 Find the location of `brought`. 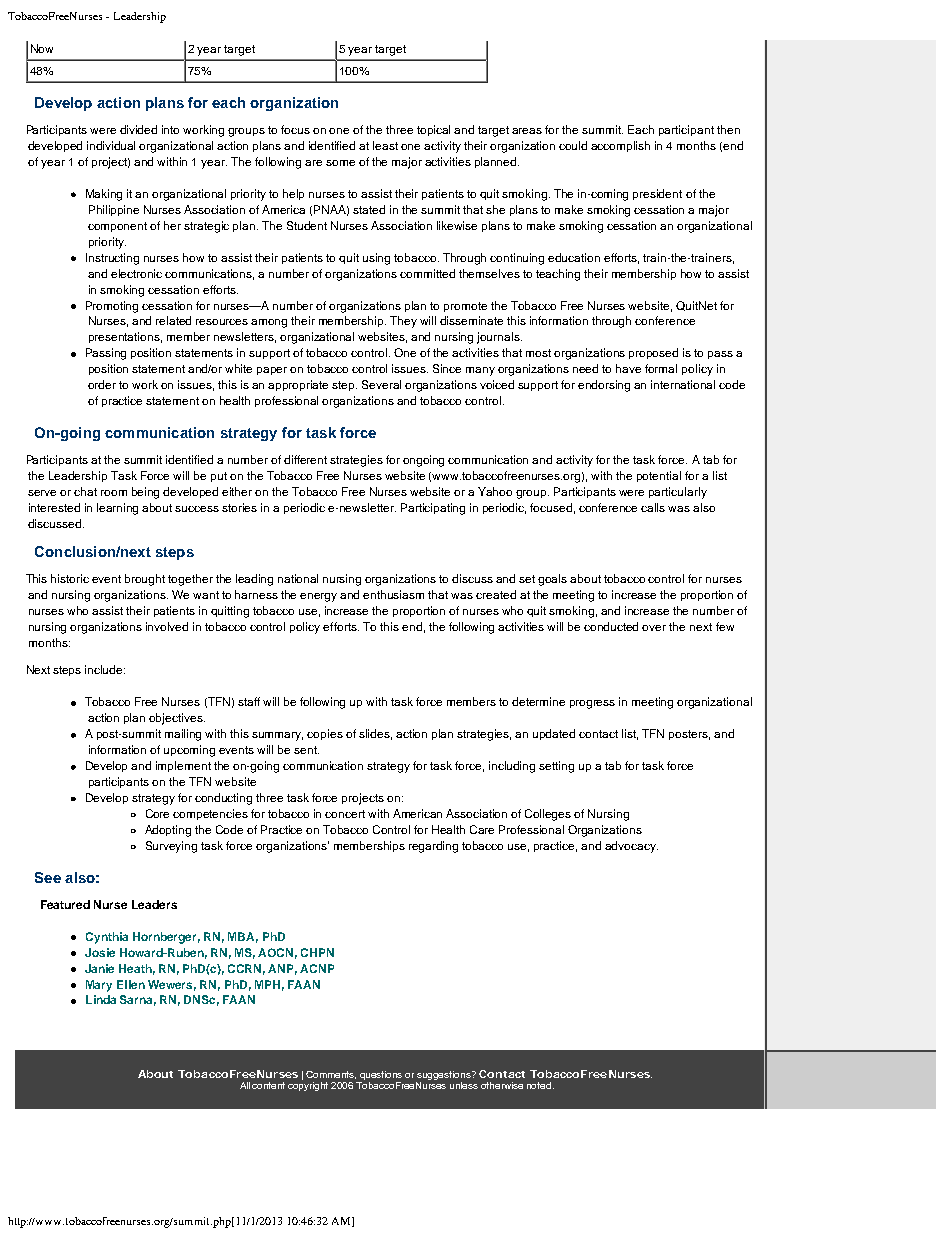

brought is located at coordinates (145, 580).
